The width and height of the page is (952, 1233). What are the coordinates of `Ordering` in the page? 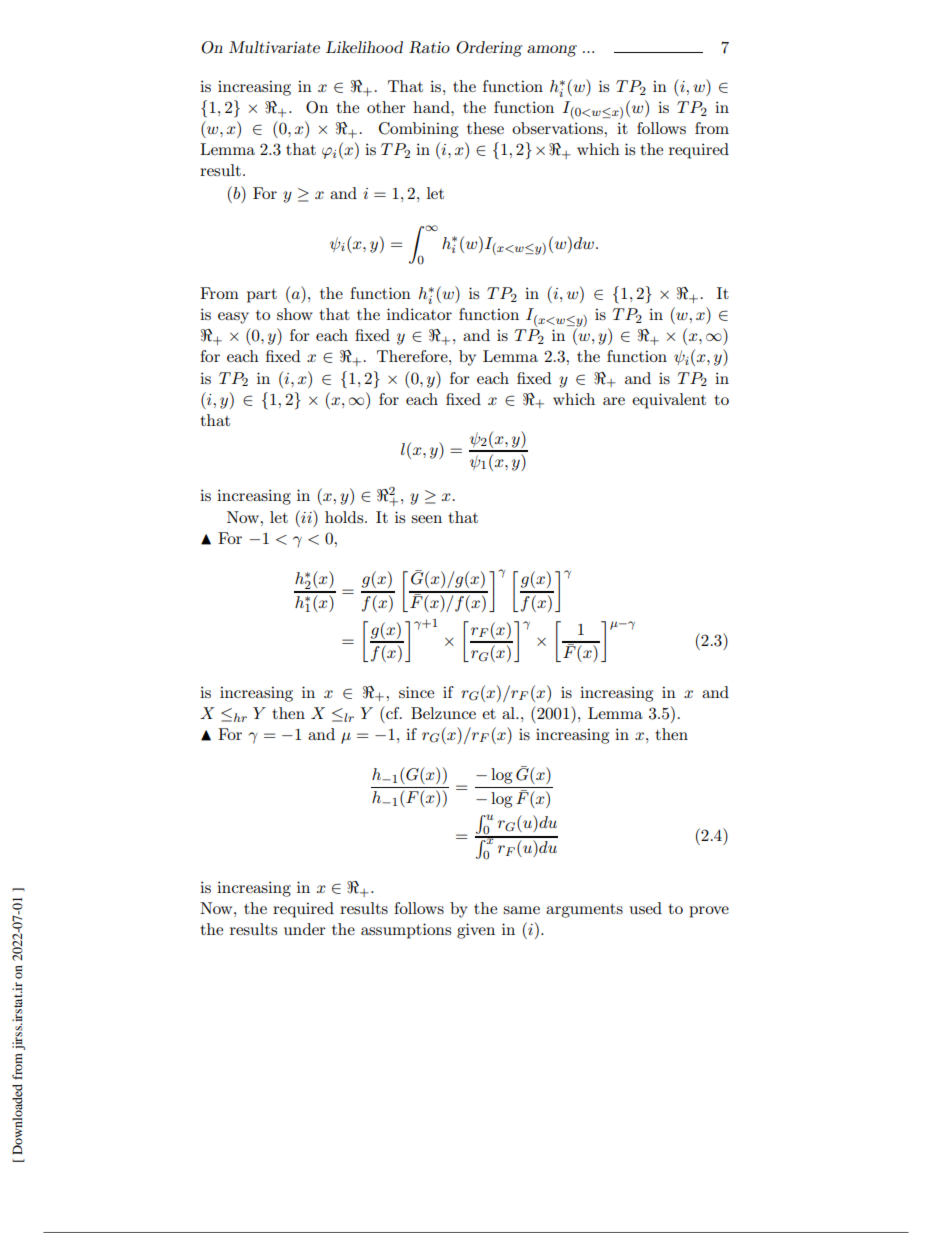 It's located at (489, 49).
